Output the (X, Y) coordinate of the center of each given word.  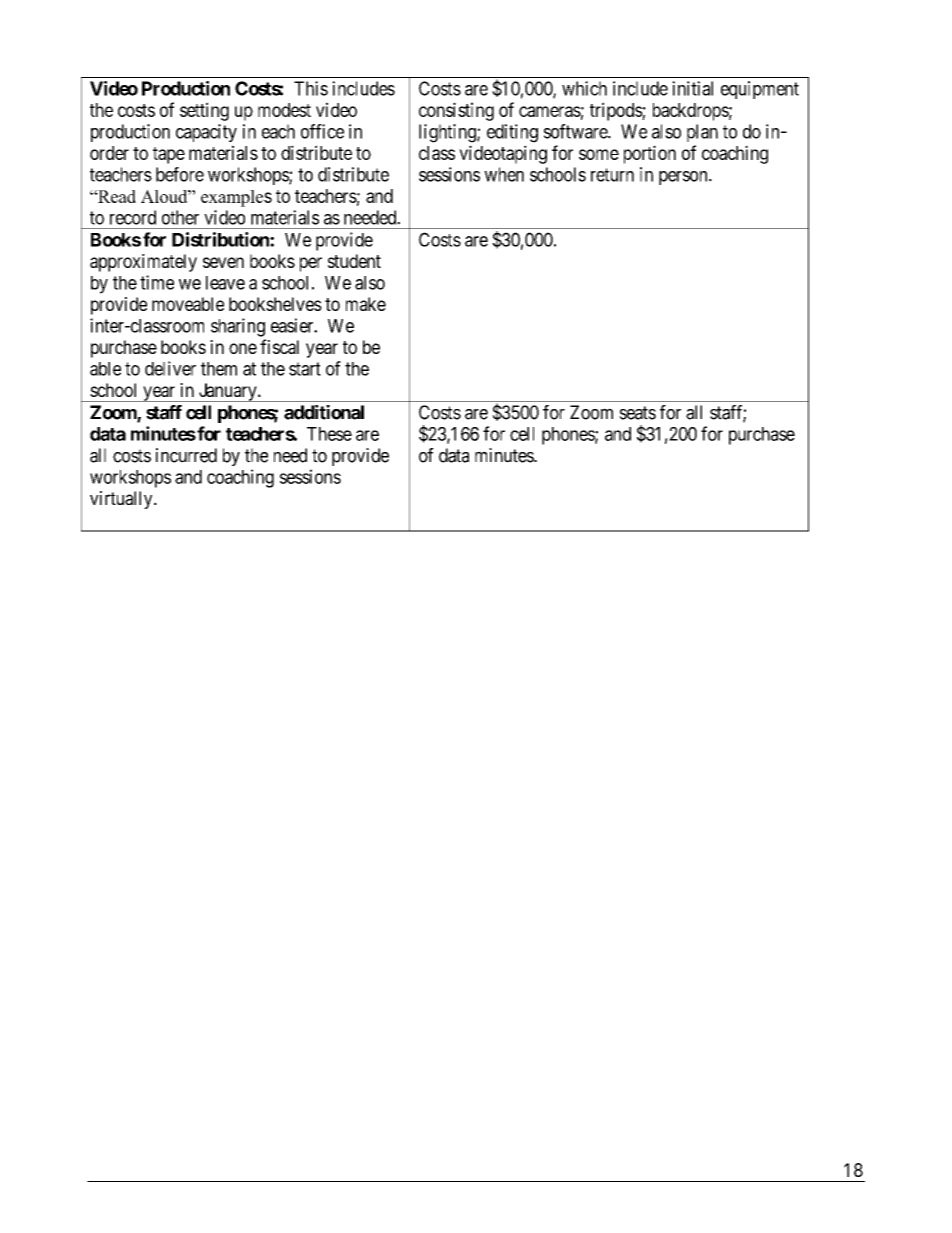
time (157, 282)
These (329, 434)
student (354, 261)
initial (692, 88)
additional (324, 412)
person (684, 178)
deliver (170, 368)
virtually (122, 500)
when (504, 174)
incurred (186, 455)
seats (637, 413)
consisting (456, 111)
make (366, 304)
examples (236, 198)
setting (204, 111)
